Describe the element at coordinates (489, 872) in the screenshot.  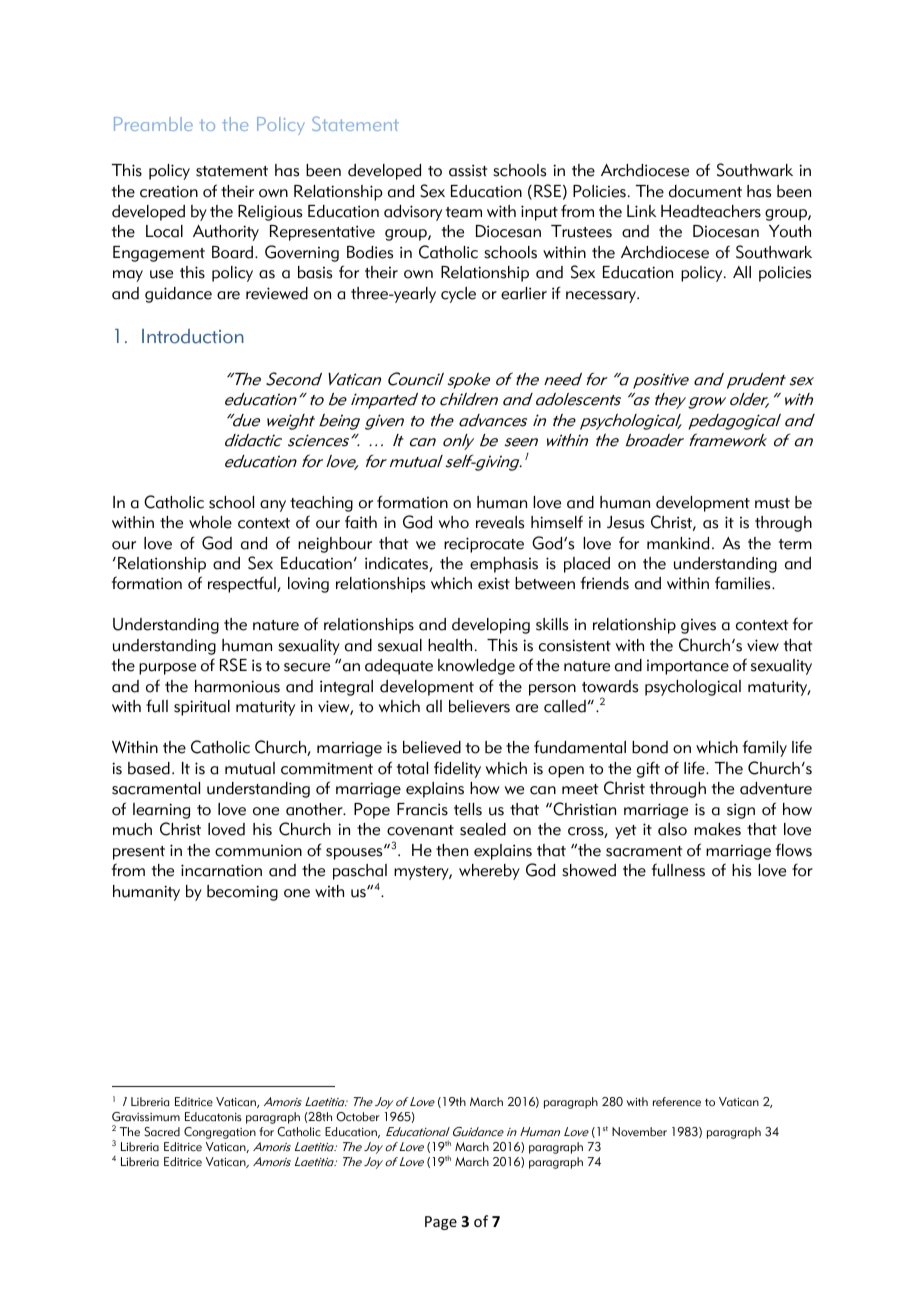
I see `whereby` at that location.
